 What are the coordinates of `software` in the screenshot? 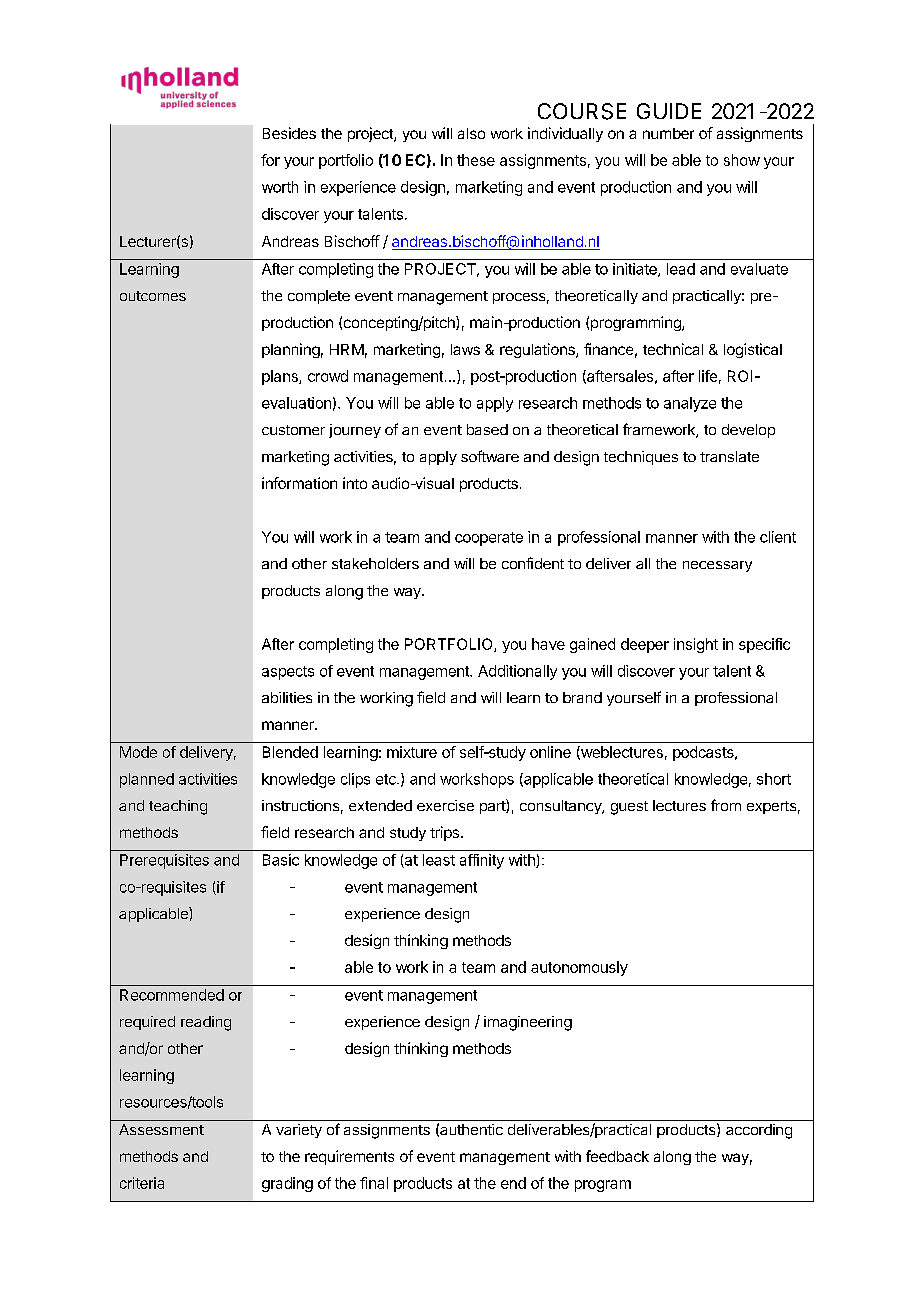 It's located at (490, 456).
